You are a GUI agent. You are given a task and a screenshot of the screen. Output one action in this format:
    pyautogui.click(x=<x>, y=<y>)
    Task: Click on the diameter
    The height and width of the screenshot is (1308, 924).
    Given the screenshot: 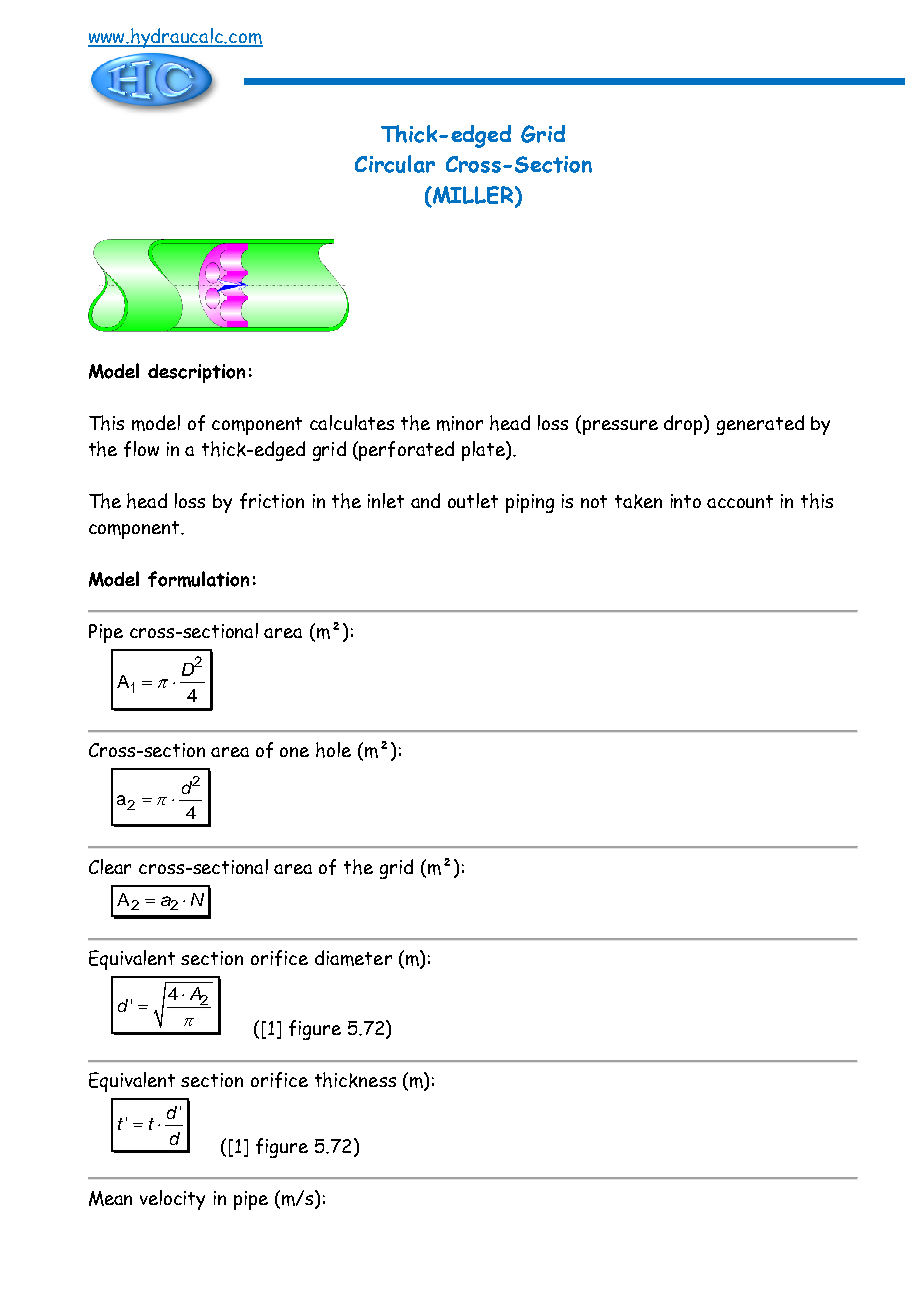 What is the action you would take?
    pyautogui.click(x=353, y=958)
